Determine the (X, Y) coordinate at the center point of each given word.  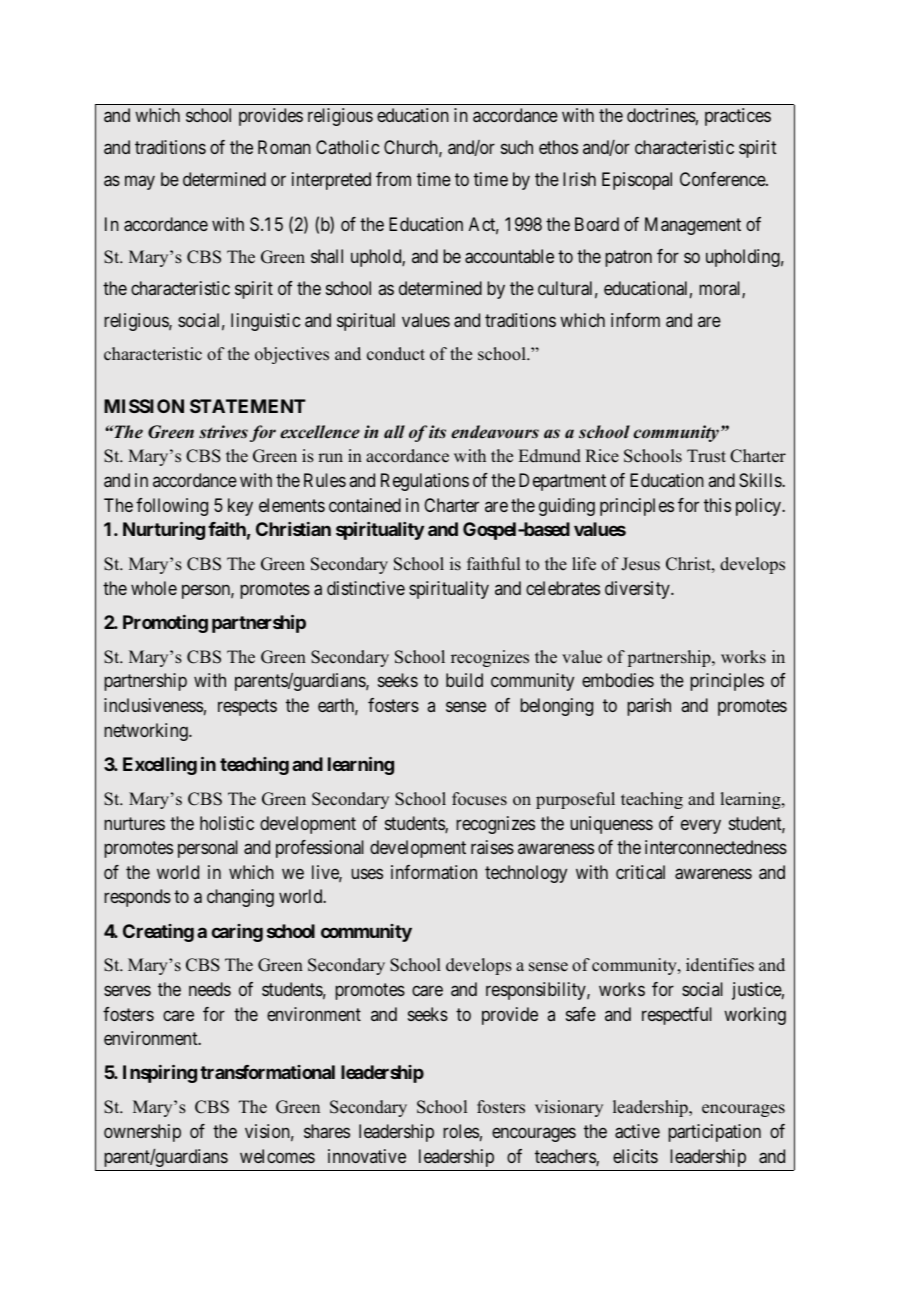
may (140, 183)
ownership (142, 1133)
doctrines (661, 115)
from (393, 179)
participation (714, 1133)
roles (461, 1131)
